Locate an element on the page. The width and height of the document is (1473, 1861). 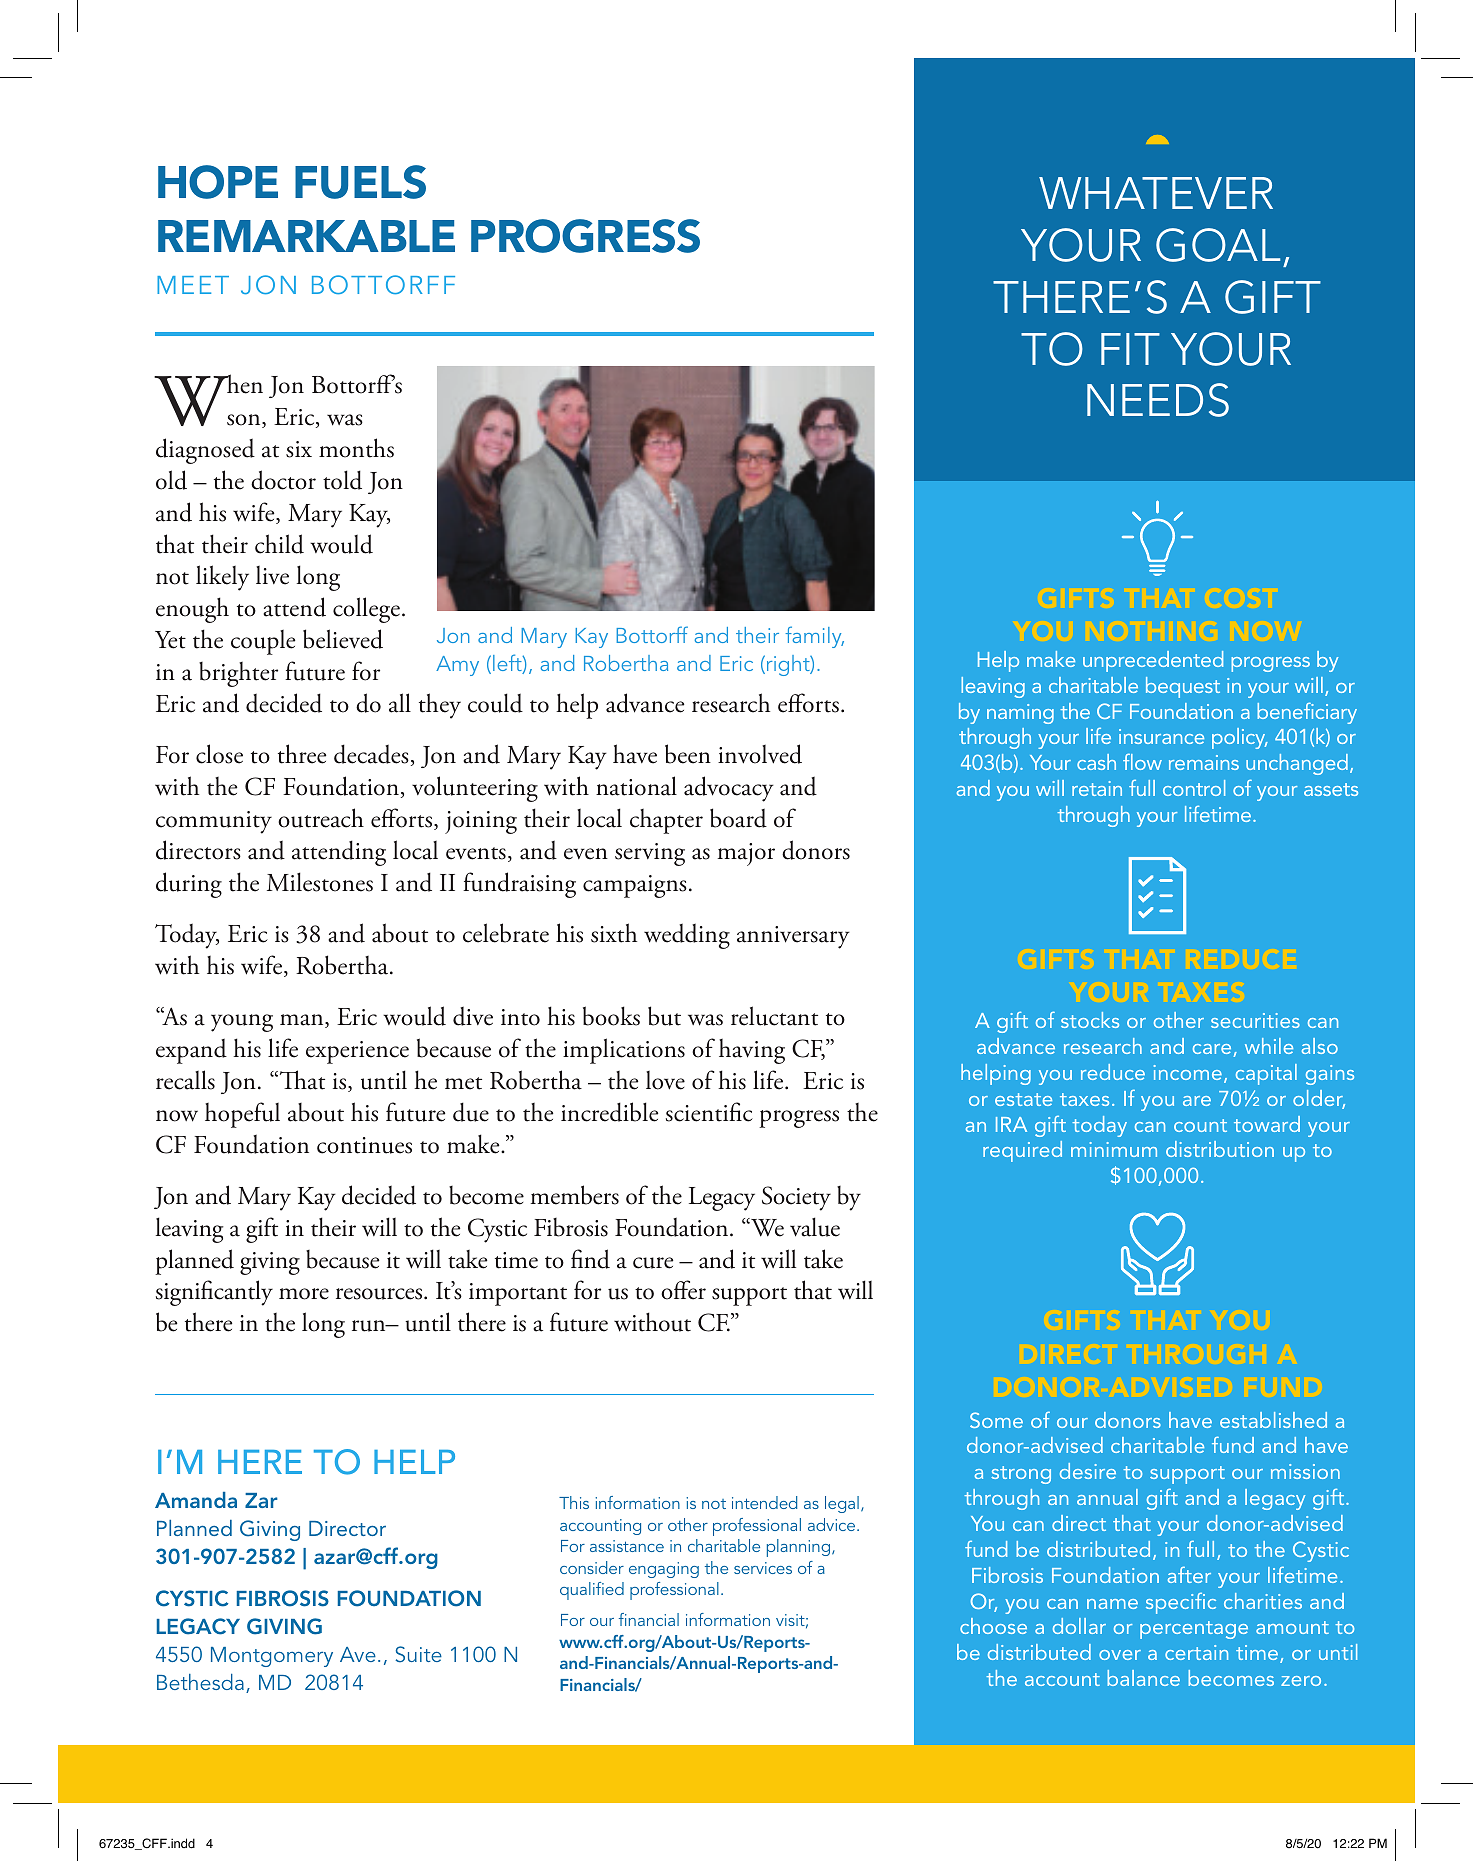
services is located at coordinates (763, 1568).
